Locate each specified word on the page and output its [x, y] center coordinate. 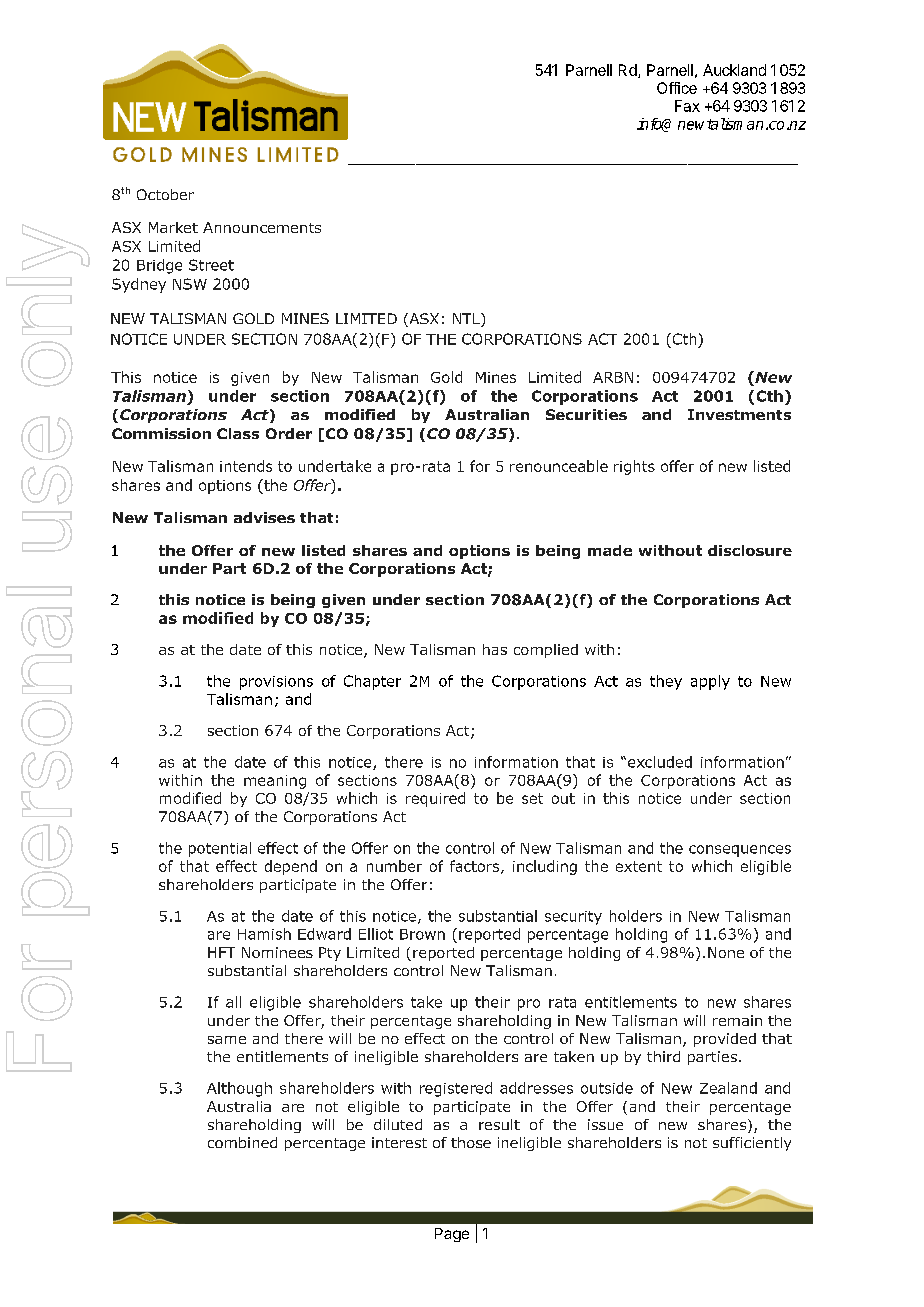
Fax [687, 106]
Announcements [262, 227]
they [666, 682]
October [165, 194]
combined [242, 1142]
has [495, 649]
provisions [276, 683]
